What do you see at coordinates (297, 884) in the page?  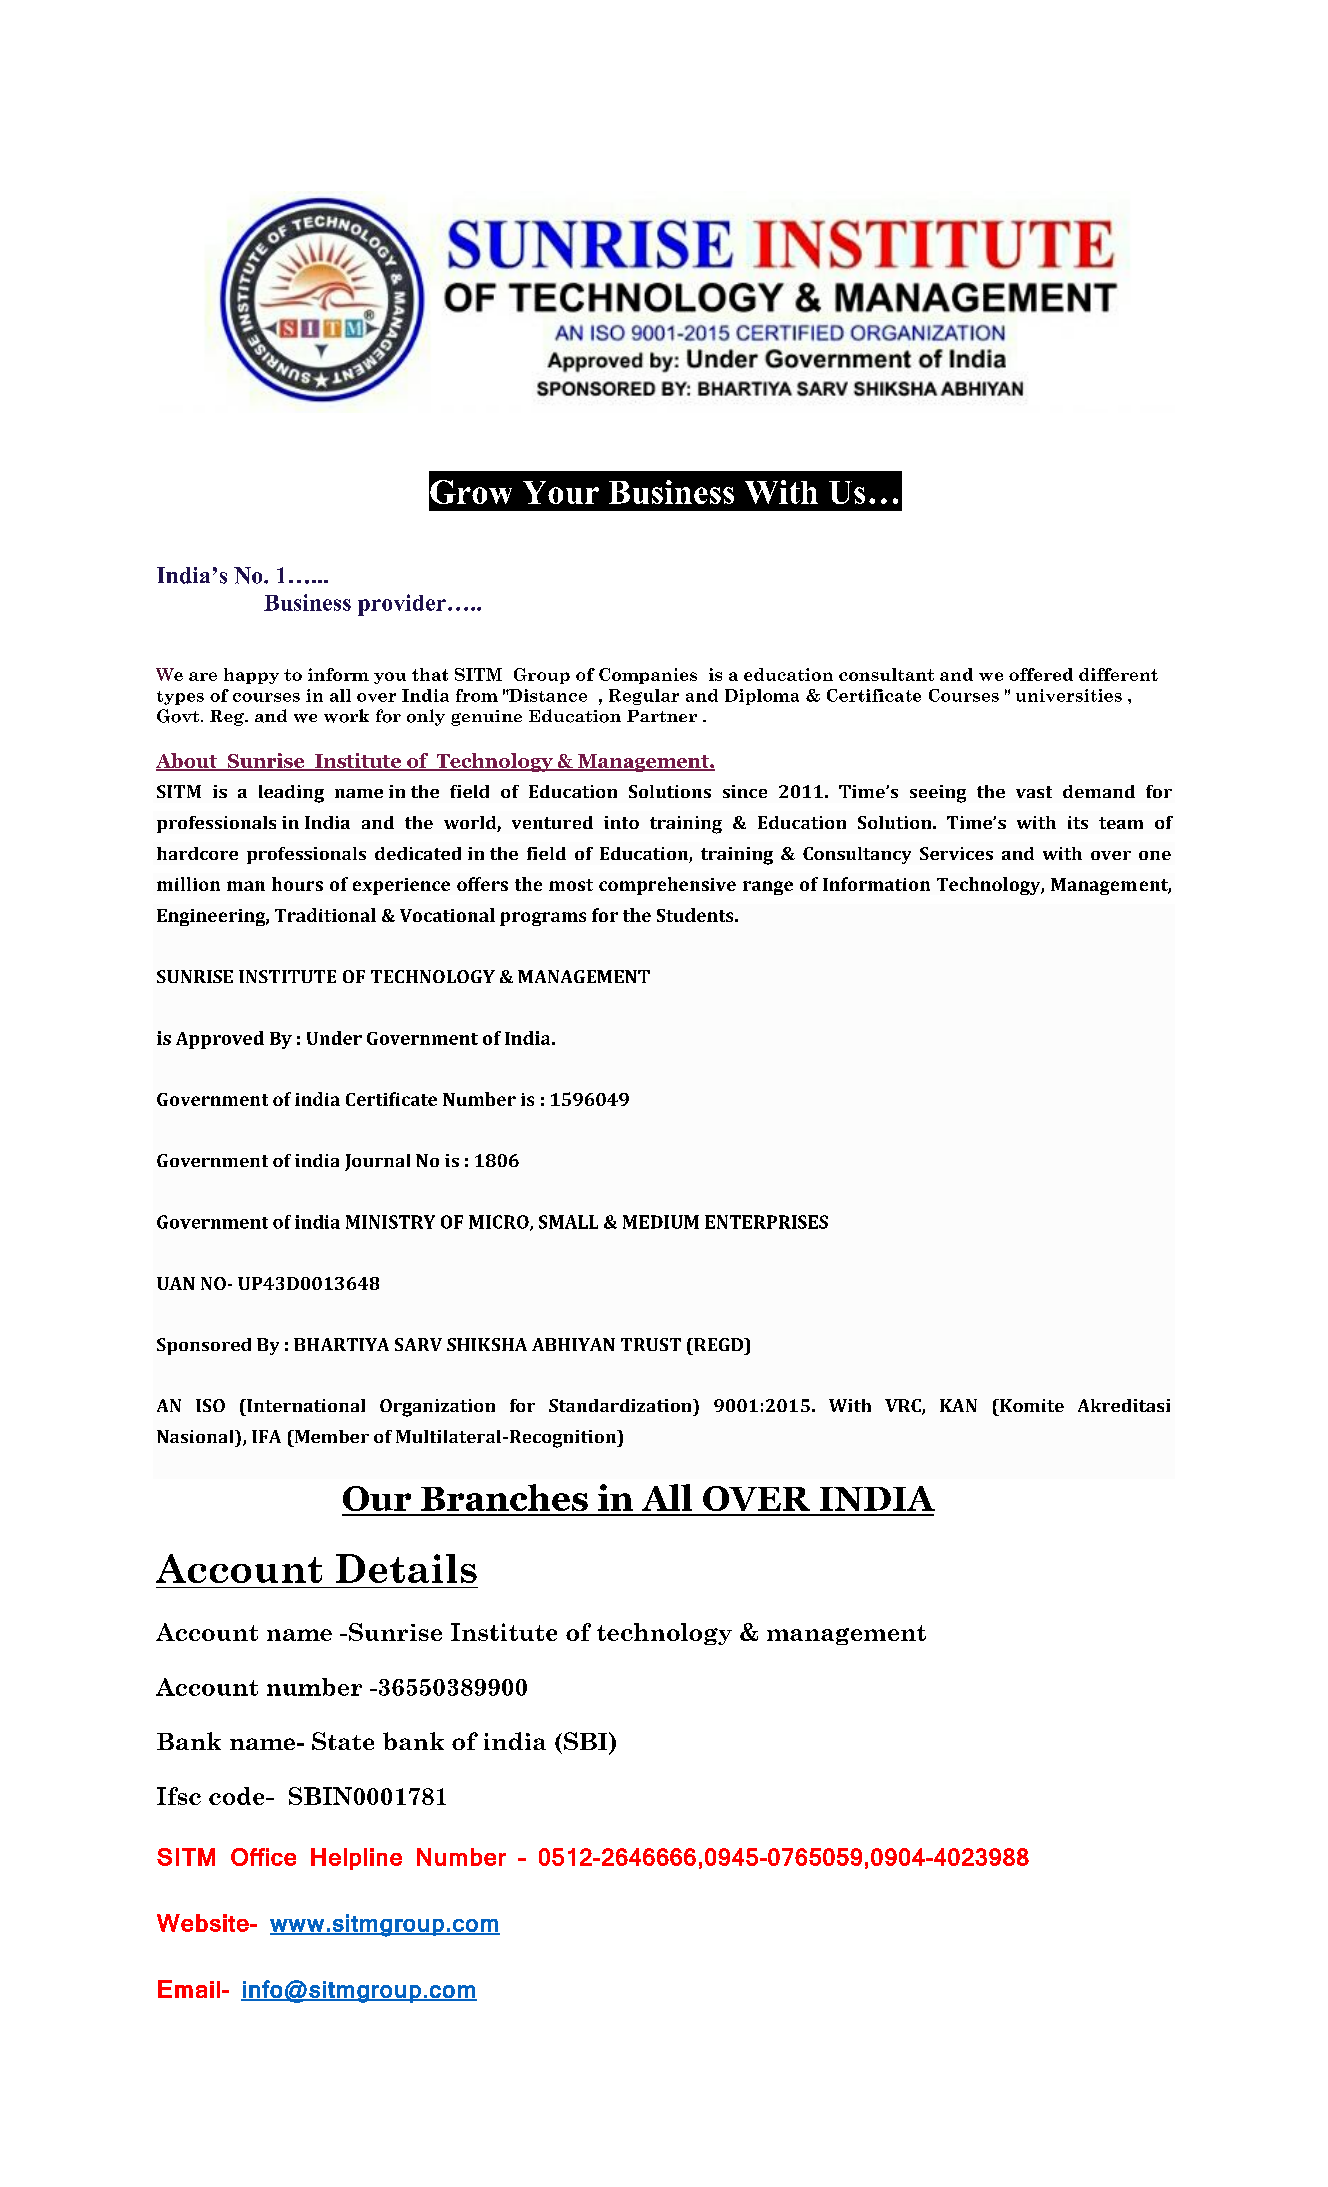 I see `hours` at bounding box center [297, 884].
